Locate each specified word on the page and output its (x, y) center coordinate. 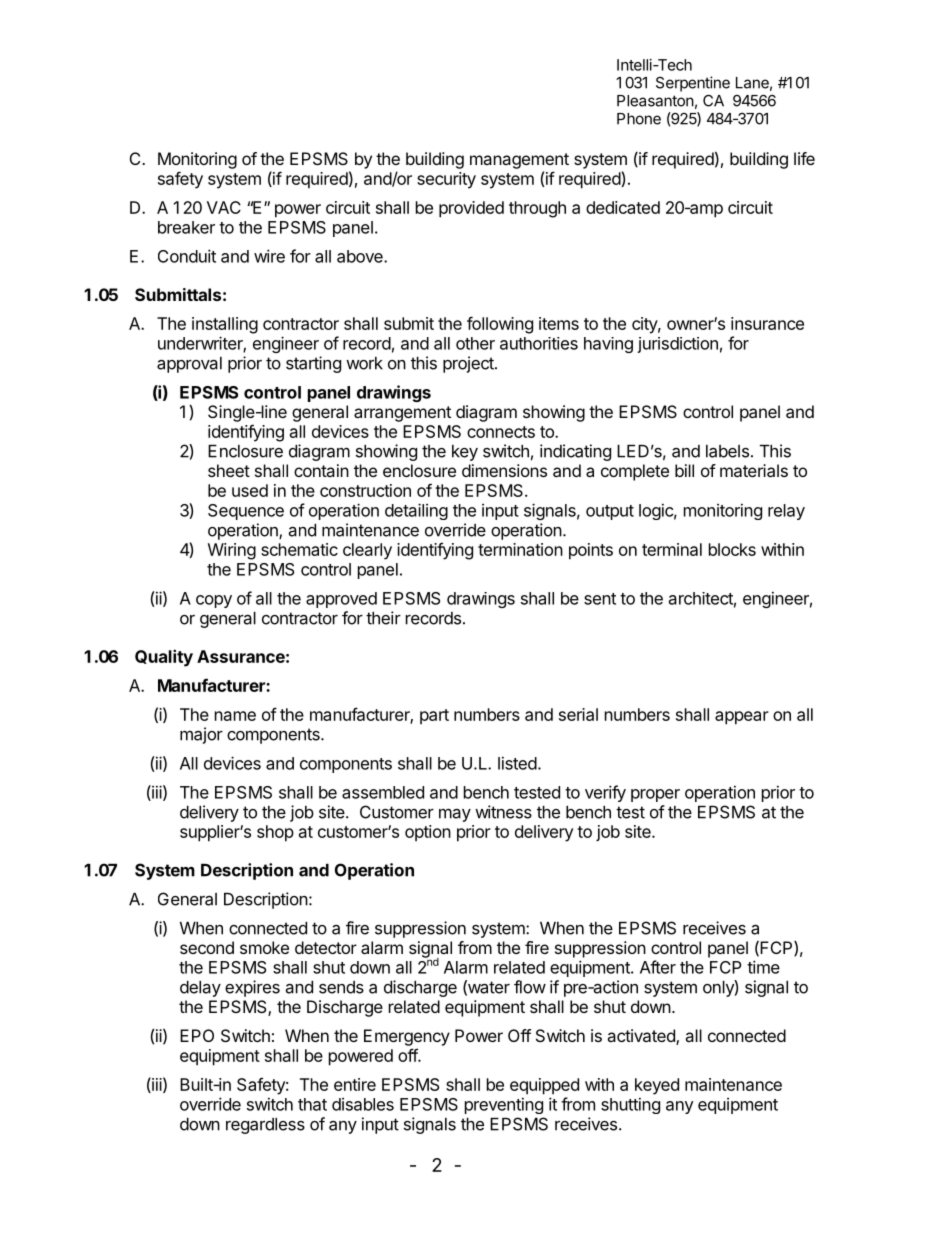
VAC (224, 207)
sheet (229, 470)
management (519, 161)
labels (727, 451)
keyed (657, 1086)
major (201, 735)
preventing (504, 1105)
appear (742, 718)
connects (501, 432)
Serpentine (693, 84)
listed (517, 763)
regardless (265, 1126)
